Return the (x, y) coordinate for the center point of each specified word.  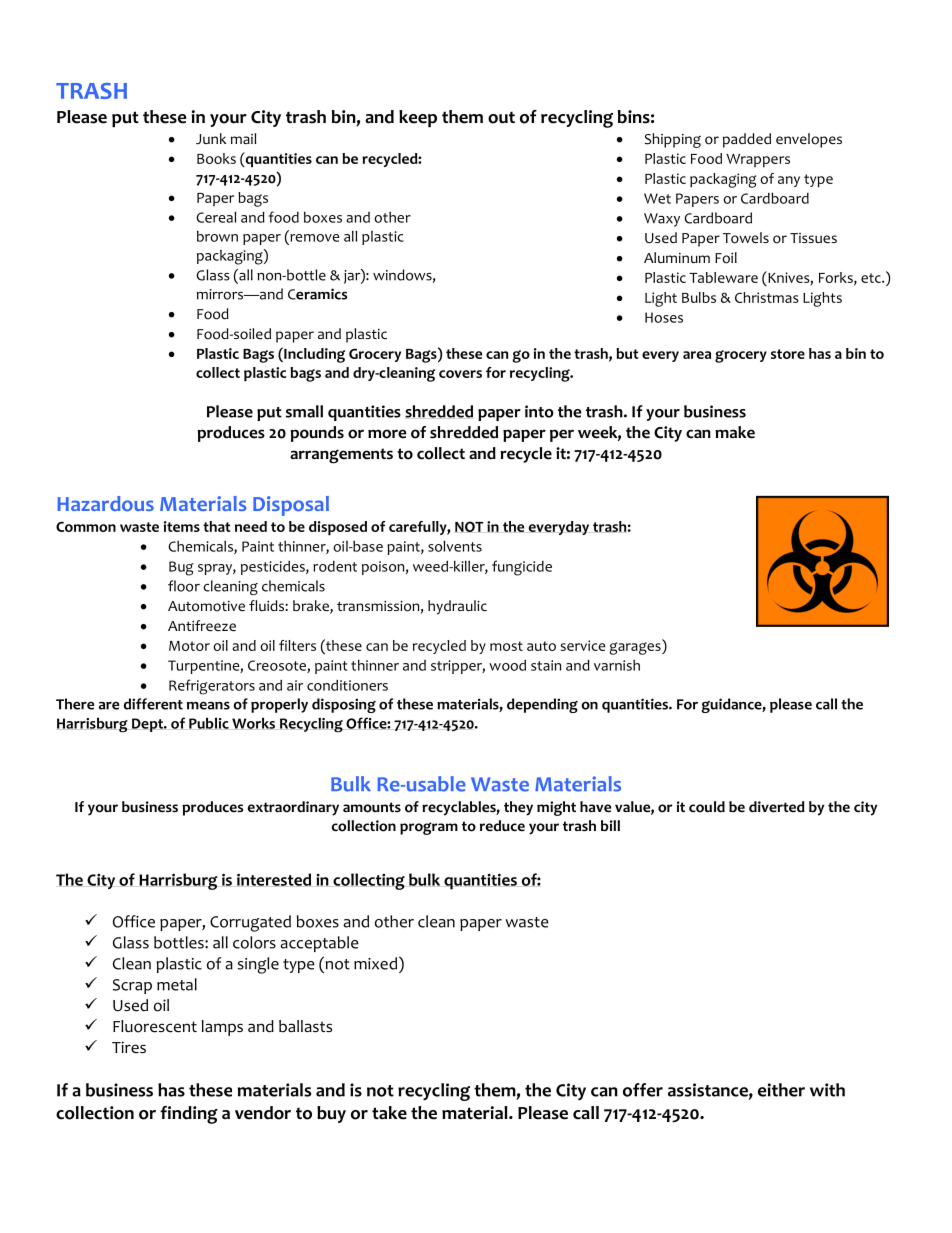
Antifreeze (202, 625)
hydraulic (457, 607)
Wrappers (758, 161)
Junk (211, 138)
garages (636, 647)
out (501, 117)
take (389, 1113)
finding (189, 1115)
